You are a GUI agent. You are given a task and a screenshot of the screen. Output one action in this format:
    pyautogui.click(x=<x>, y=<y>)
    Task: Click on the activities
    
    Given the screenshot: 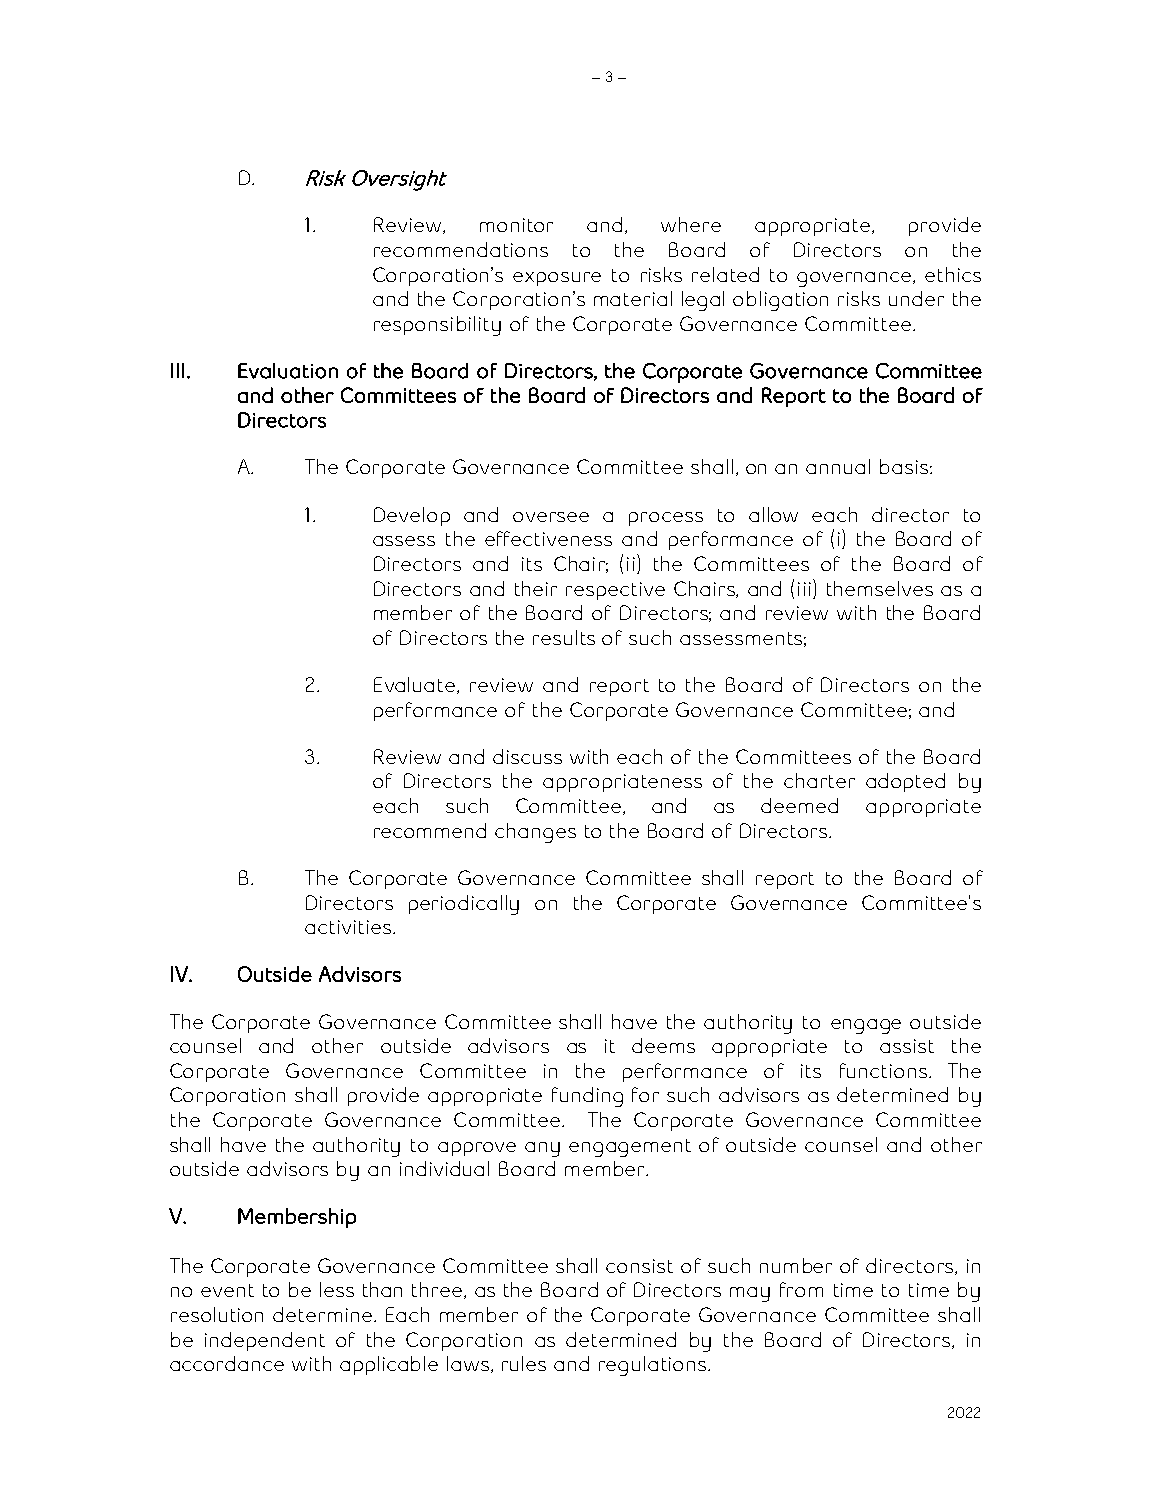 What is the action you would take?
    pyautogui.click(x=349, y=927)
